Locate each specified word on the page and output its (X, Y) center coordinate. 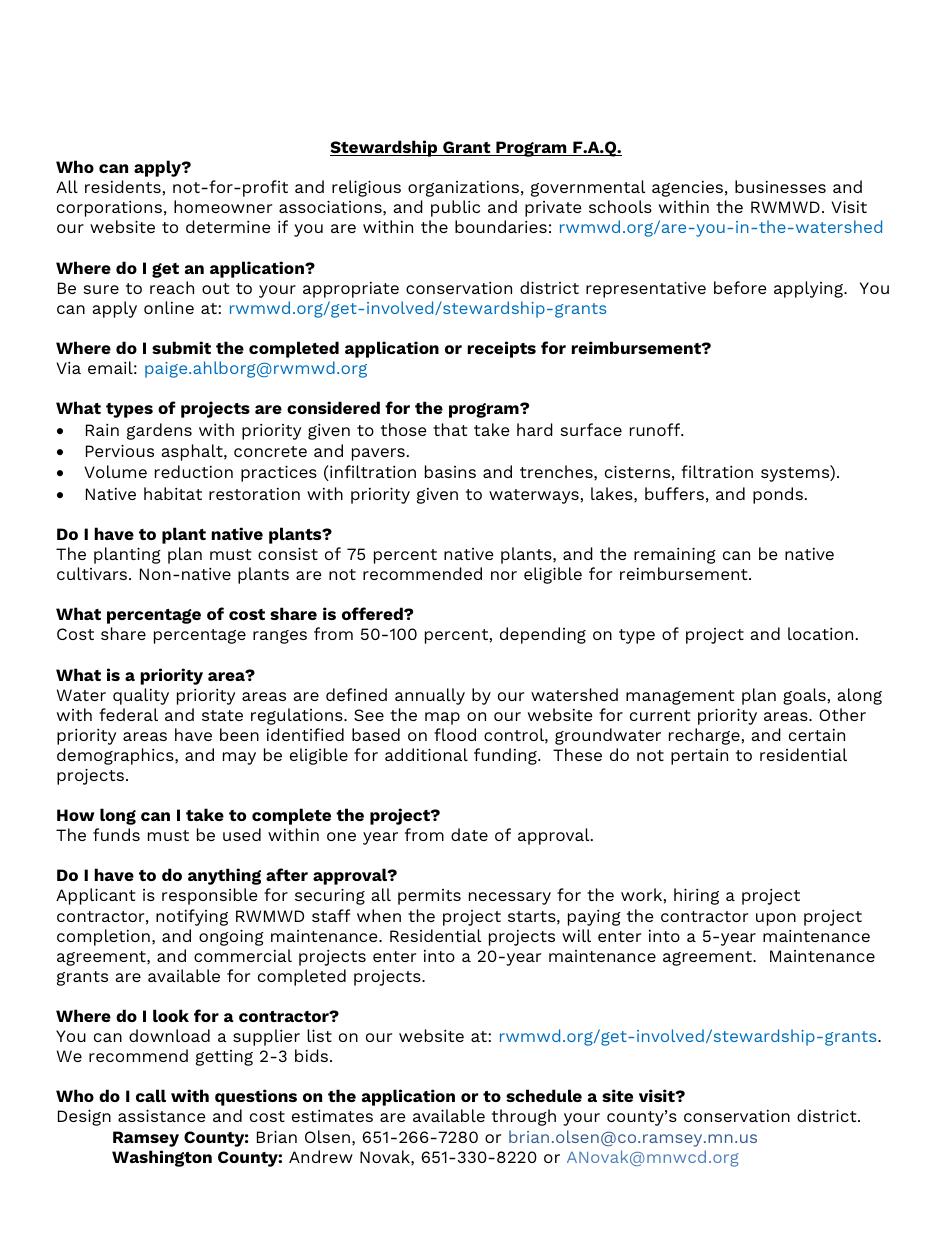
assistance (162, 1115)
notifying (192, 917)
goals (804, 696)
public (455, 208)
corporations (109, 208)
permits (429, 897)
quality (141, 696)
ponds (778, 495)
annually (430, 696)
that (450, 429)
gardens (159, 431)
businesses (780, 186)
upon (776, 919)
